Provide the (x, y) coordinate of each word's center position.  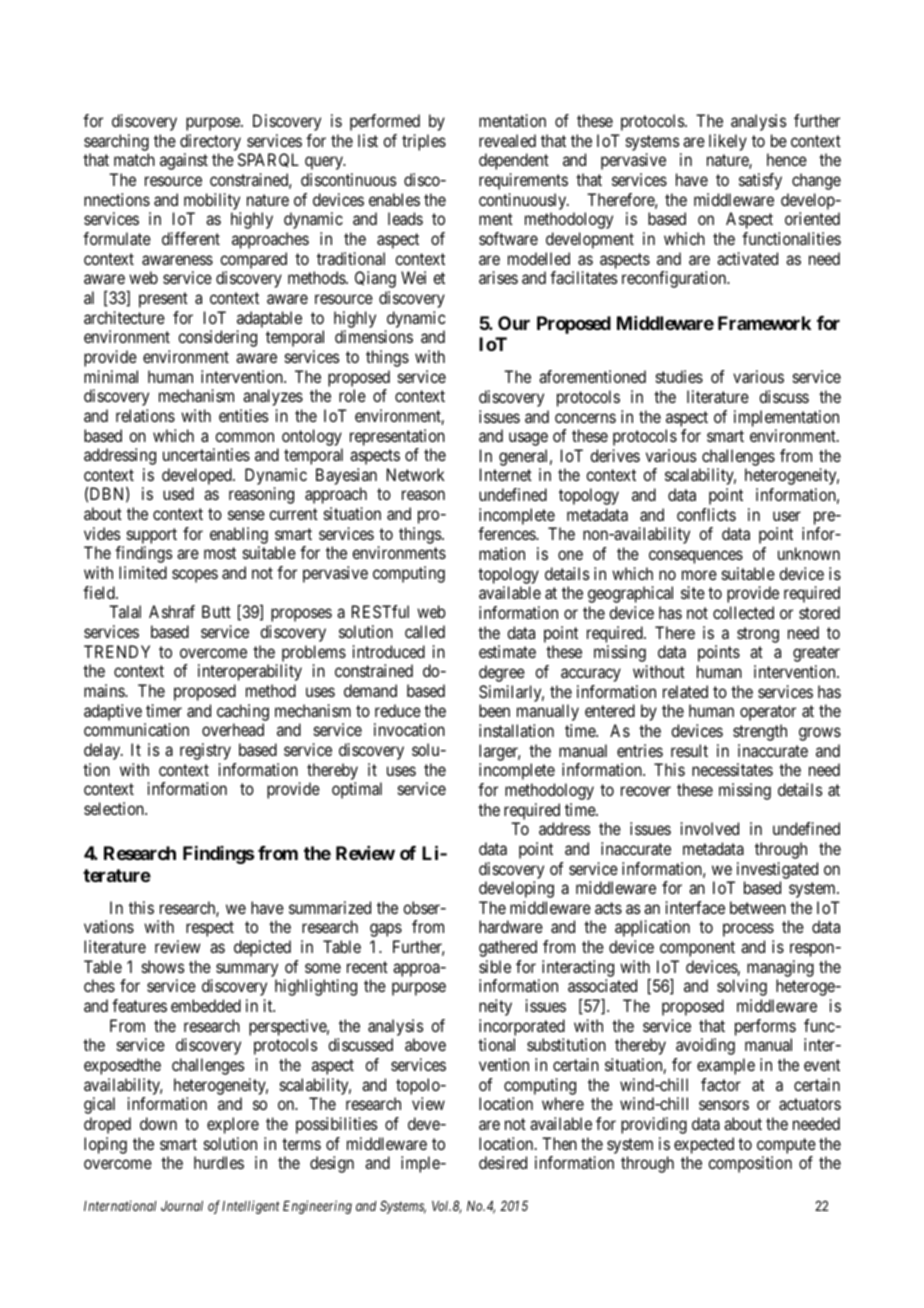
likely (728, 142)
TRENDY (117, 651)
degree (502, 673)
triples (424, 142)
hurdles (219, 1162)
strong (758, 635)
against (184, 161)
